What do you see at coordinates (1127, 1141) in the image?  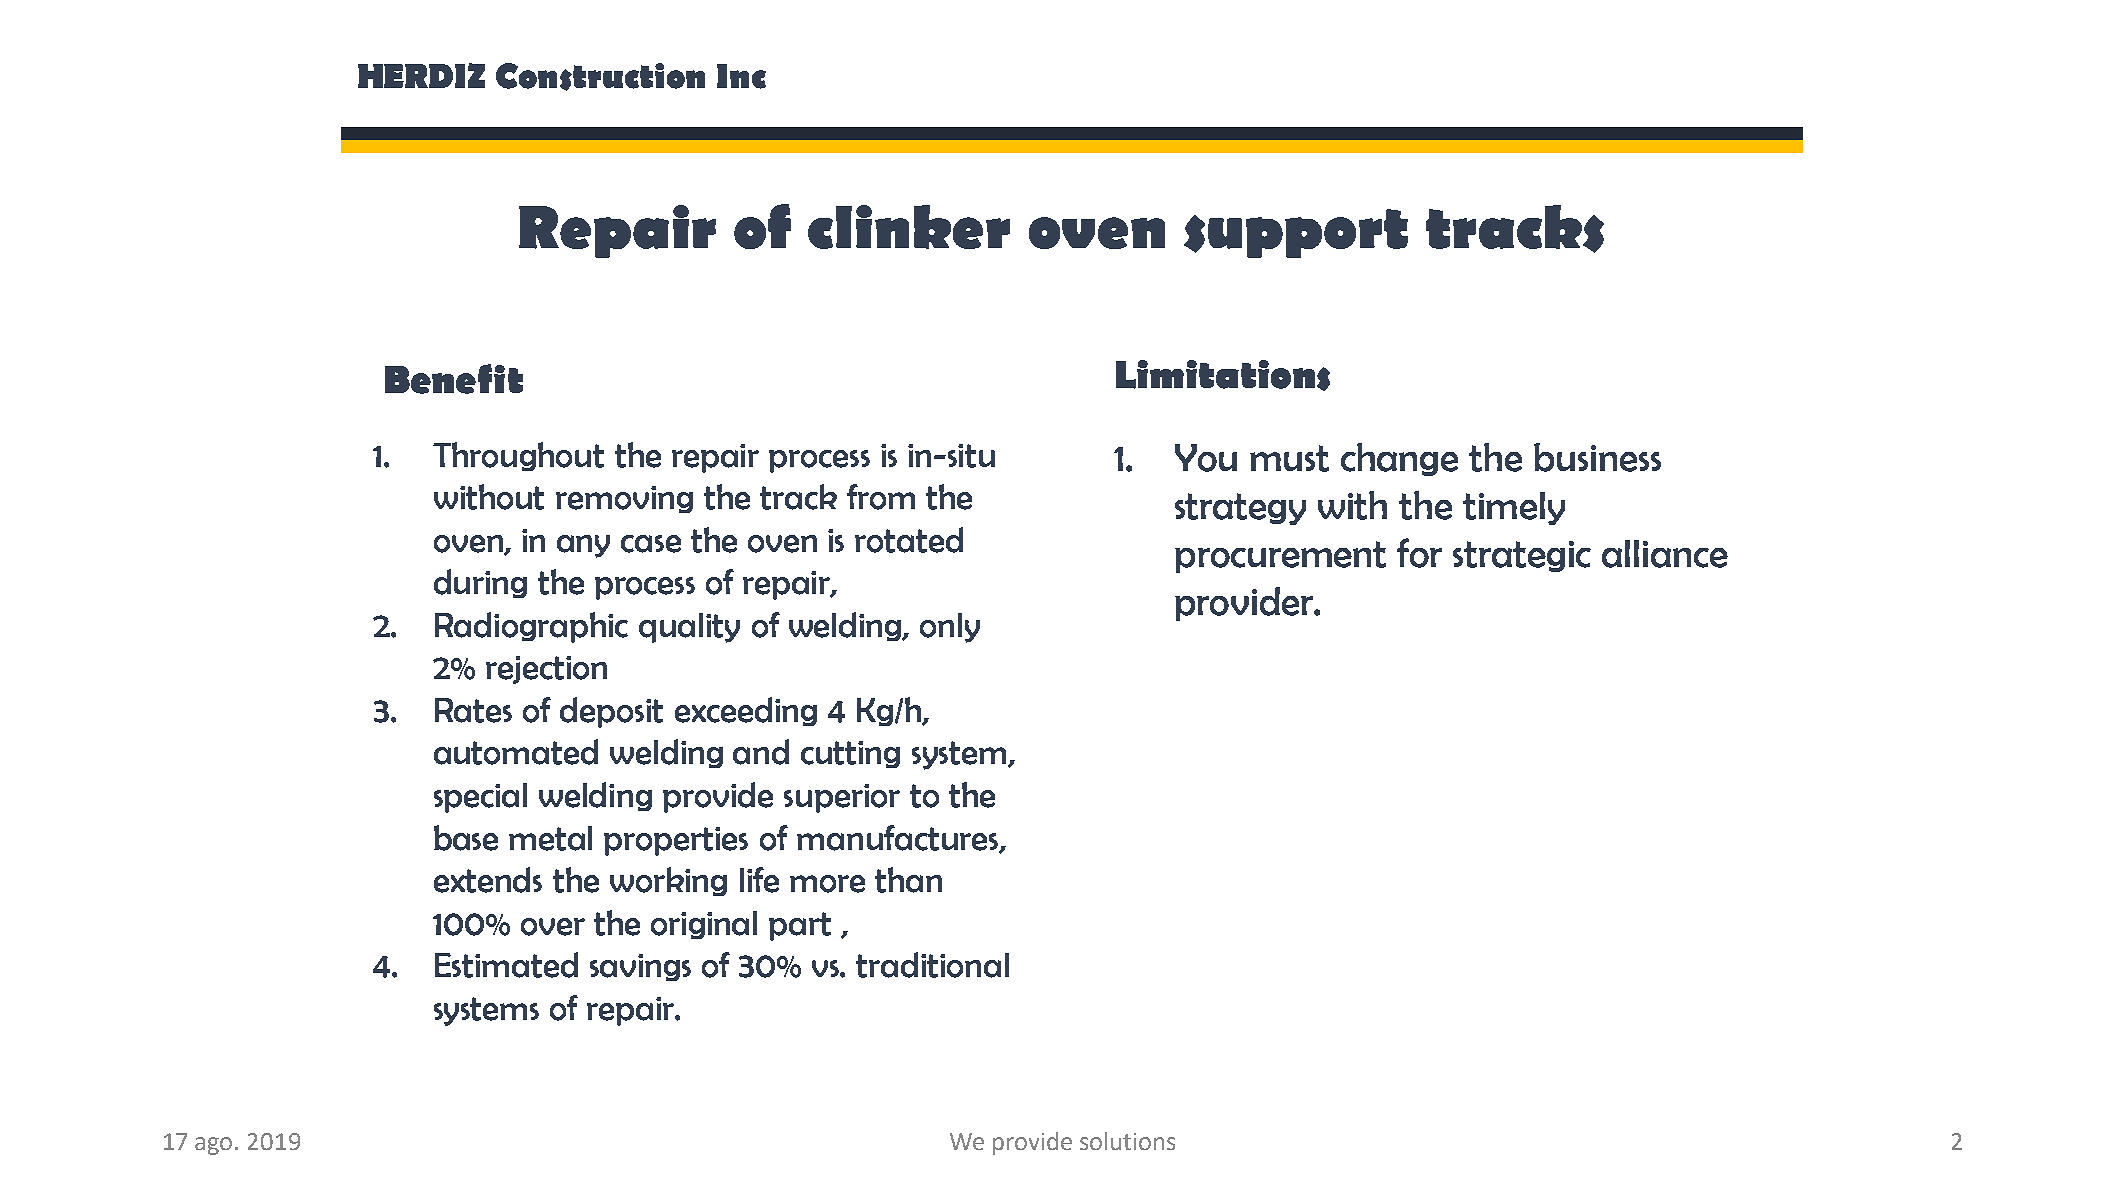 I see `solutions` at bounding box center [1127, 1141].
